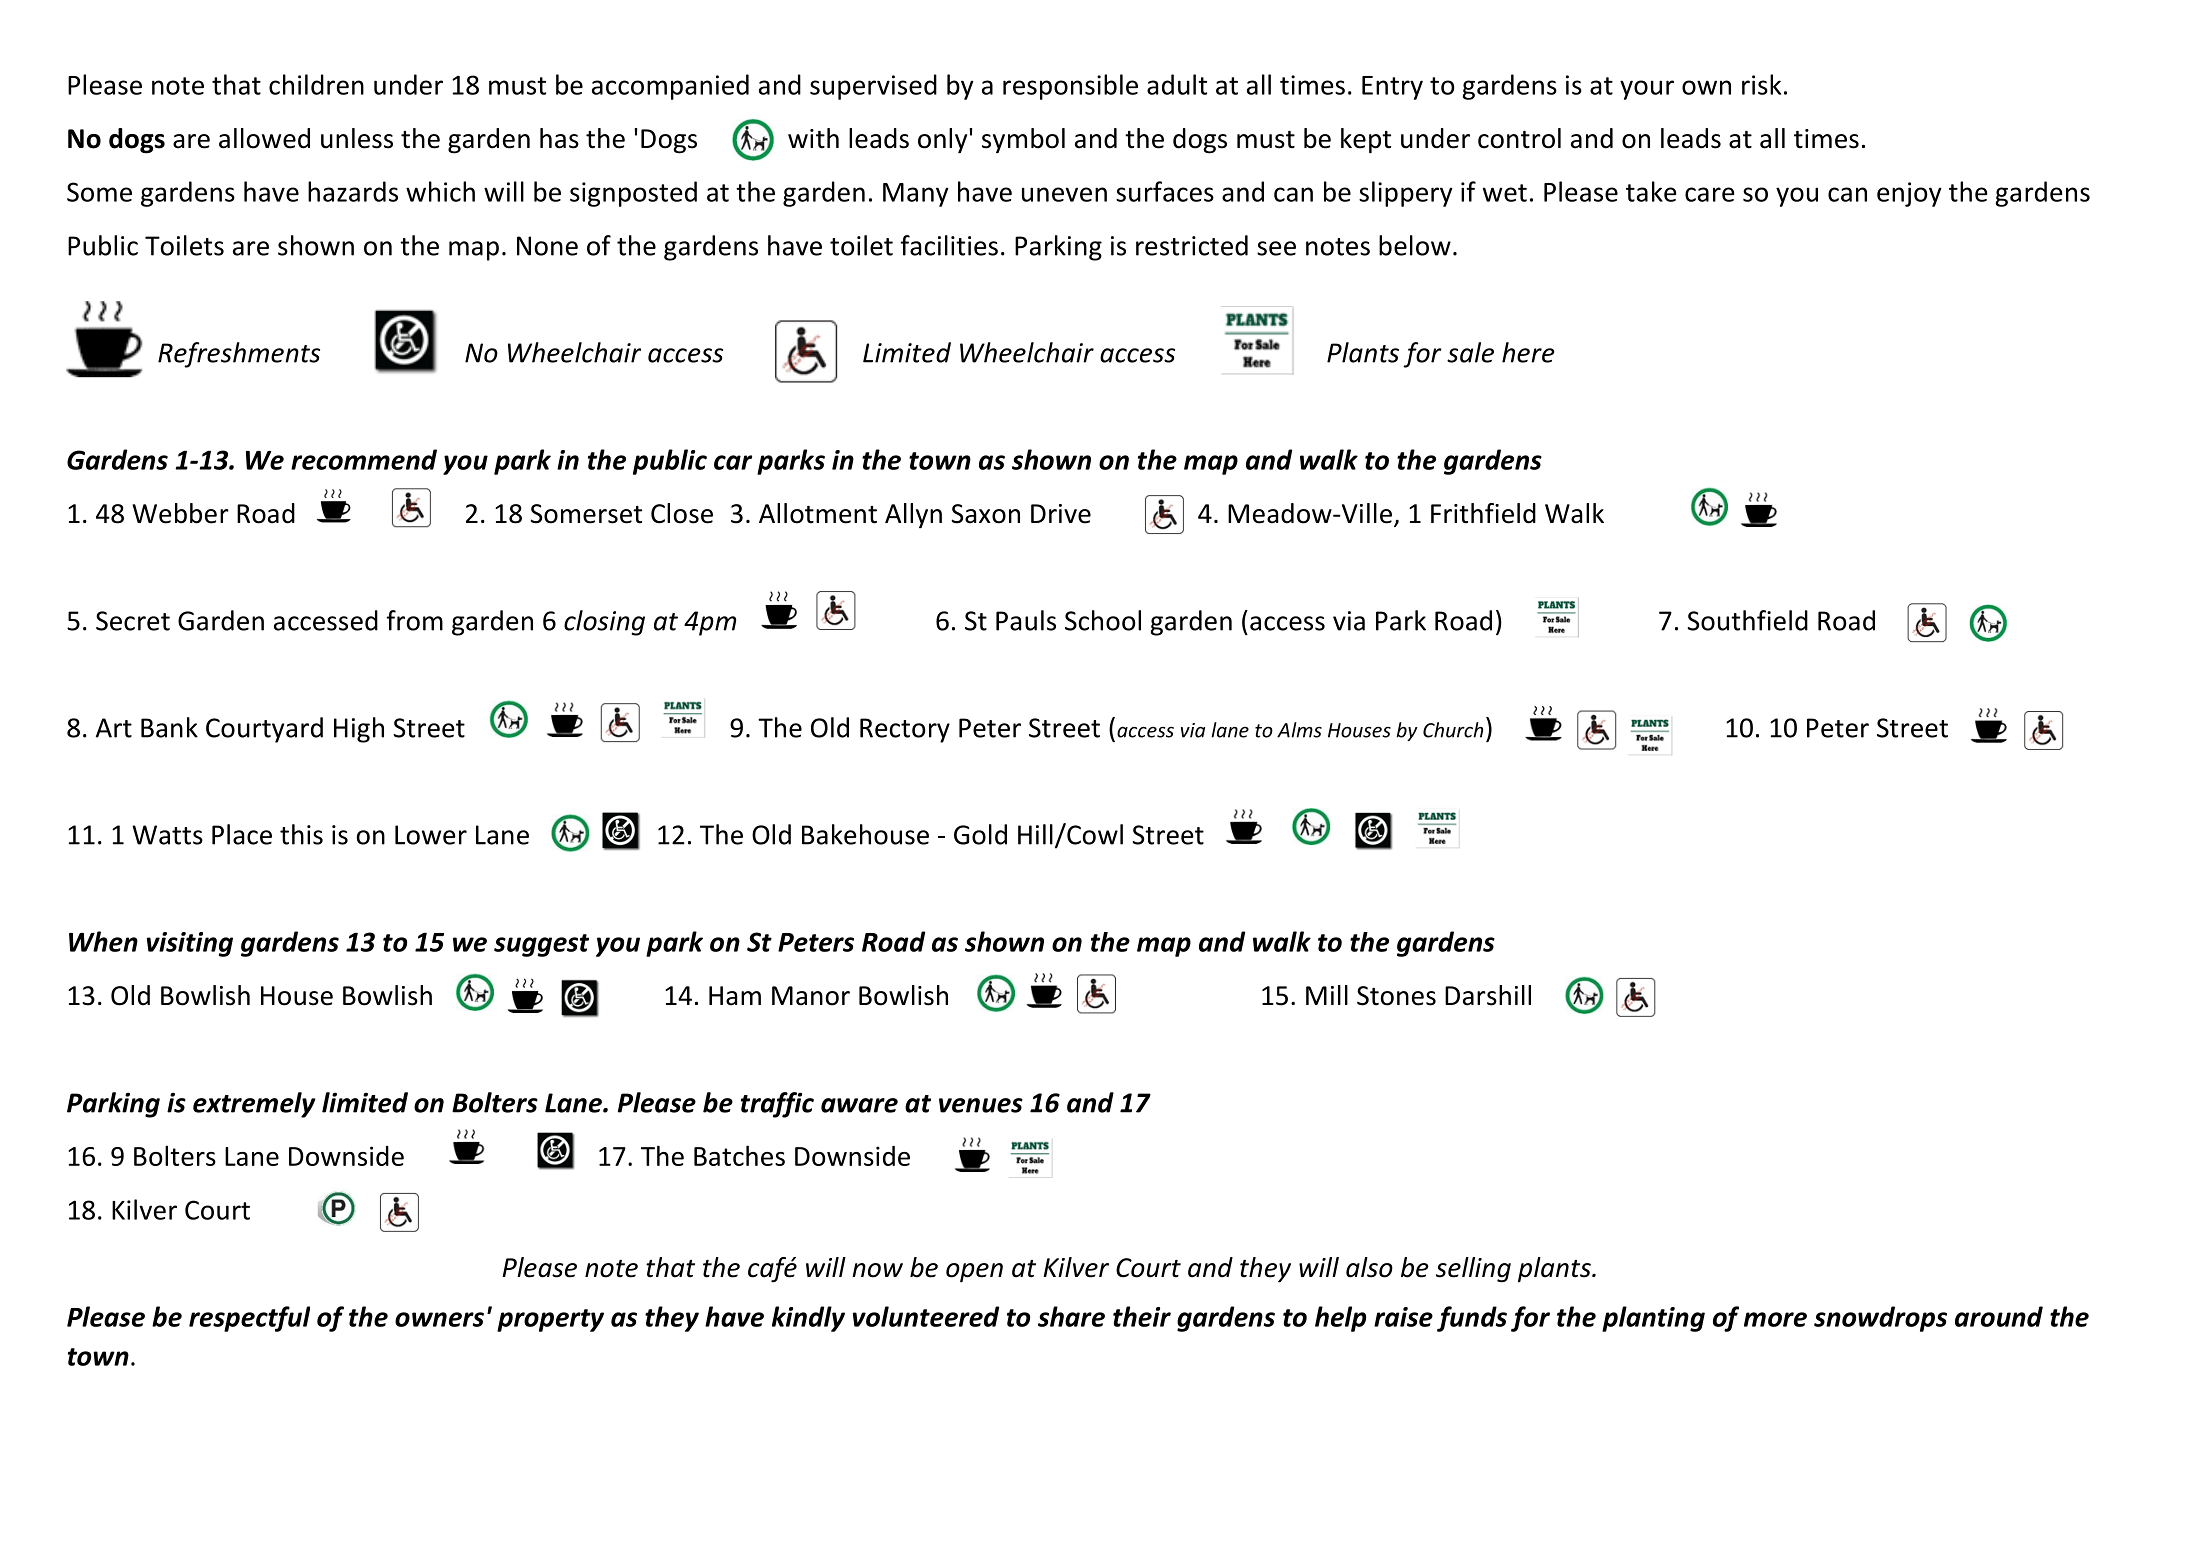 The image size is (2193, 1551). What do you see at coordinates (1748, 620) in the image?
I see `Southfield` at bounding box center [1748, 620].
